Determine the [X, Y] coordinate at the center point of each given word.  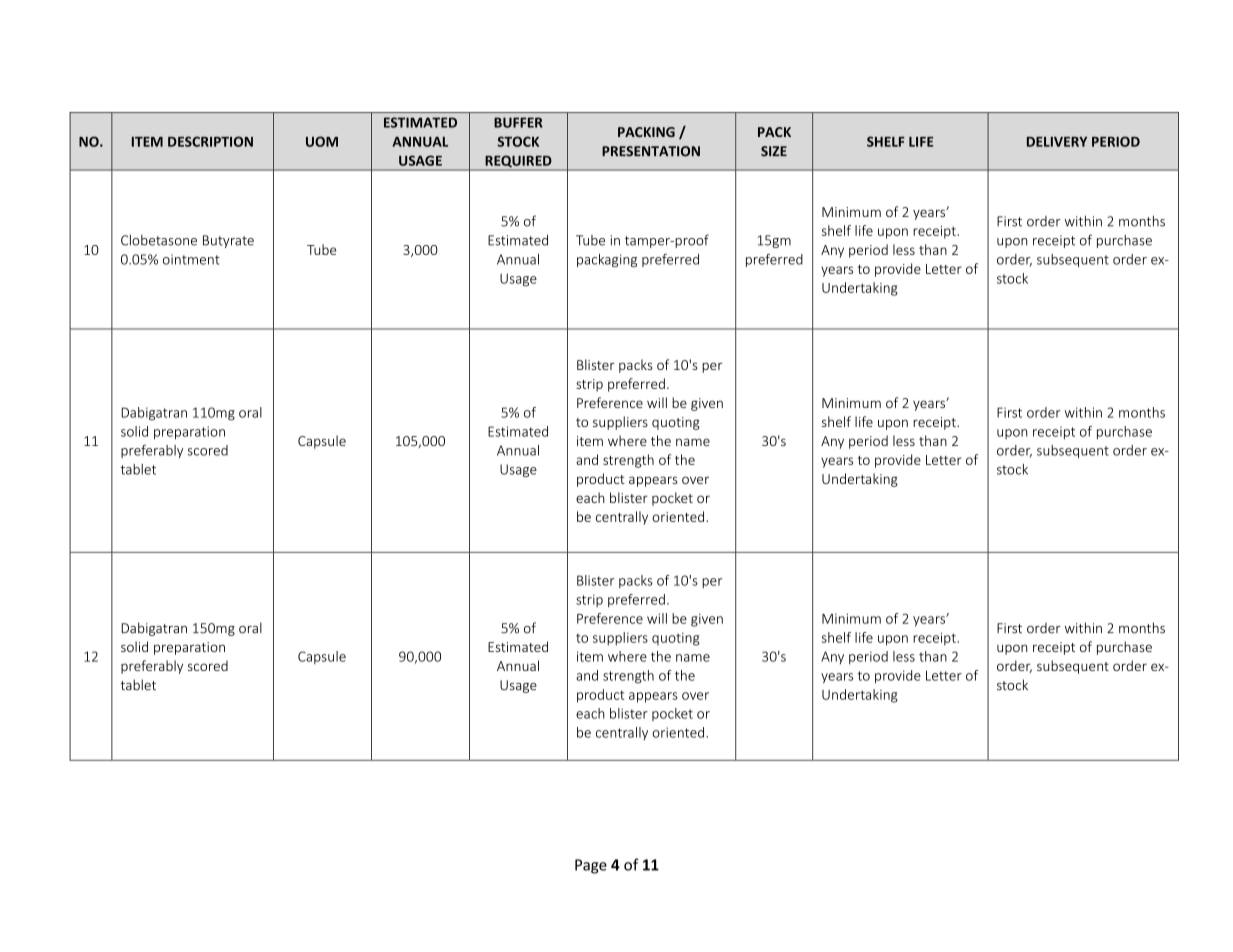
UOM [322, 141]
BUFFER [518, 122]
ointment [191, 259]
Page [591, 866]
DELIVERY [1057, 142]
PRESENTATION [651, 151]
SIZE [774, 151]
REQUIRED [518, 162]
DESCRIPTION [210, 141]
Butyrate [228, 241]
